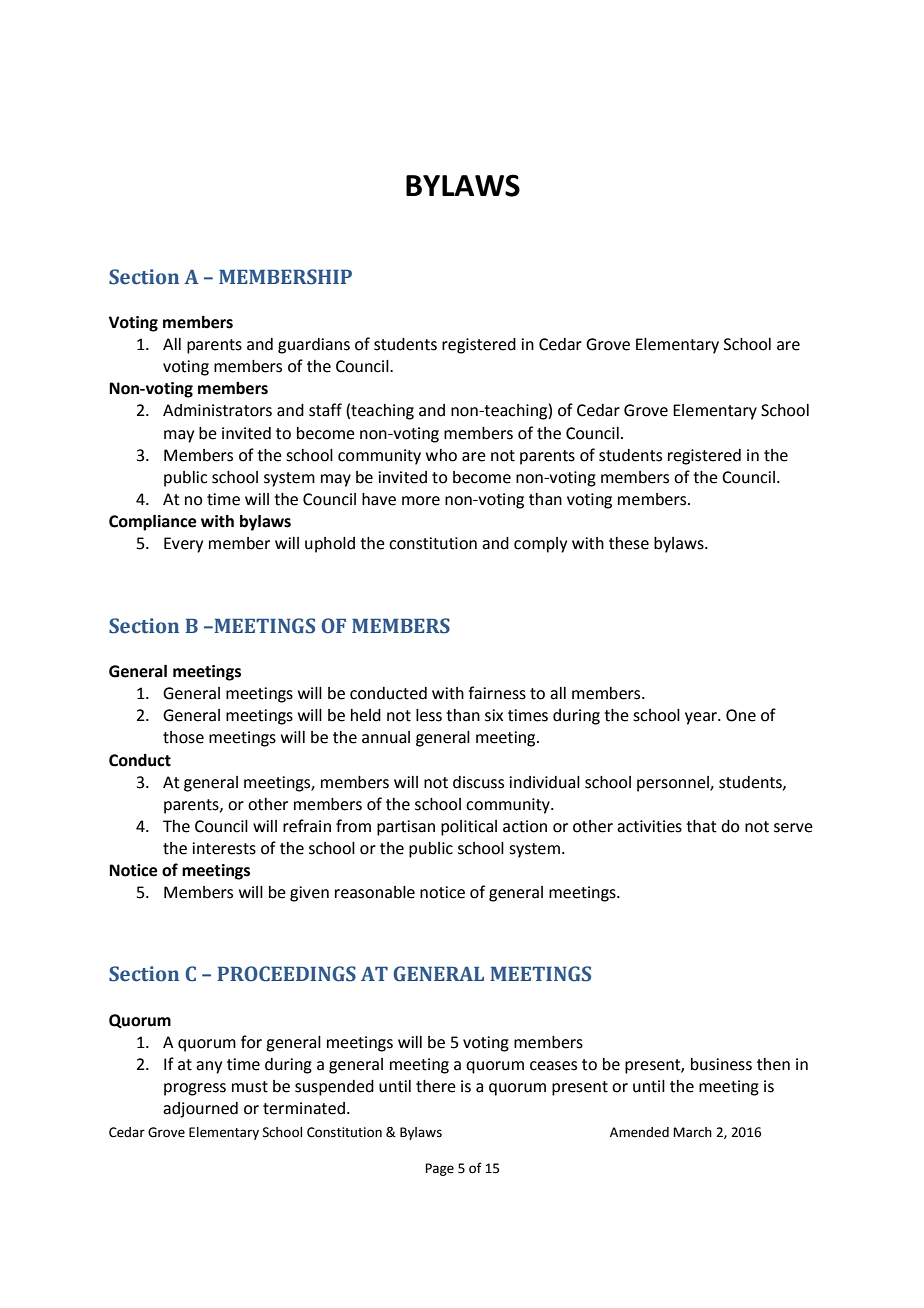  What do you see at coordinates (441, 455) in the screenshot?
I see `who` at bounding box center [441, 455].
